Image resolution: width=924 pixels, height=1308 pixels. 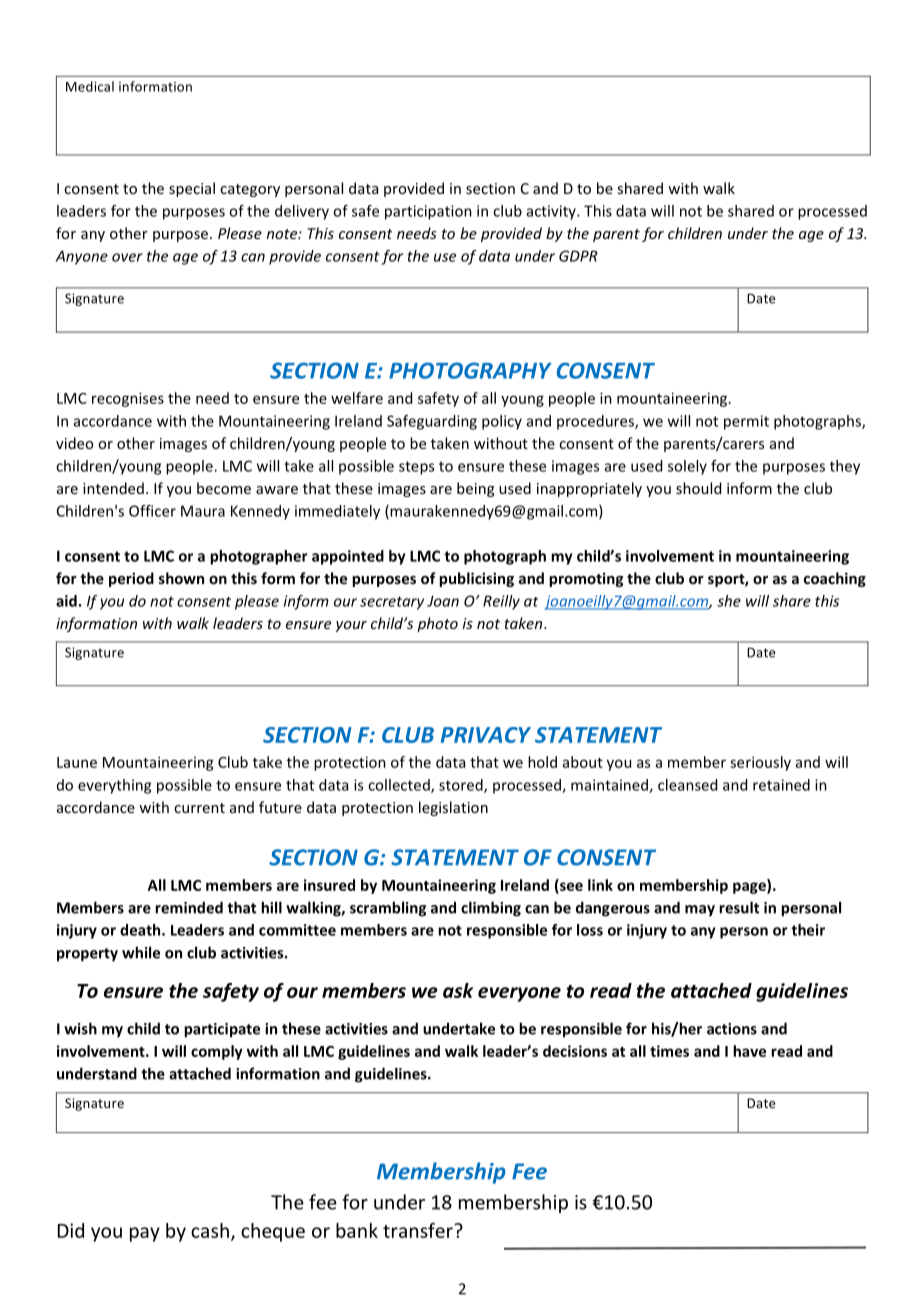 What do you see at coordinates (419, 1230) in the image?
I see `transfer` at bounding box center [419, 1230].
